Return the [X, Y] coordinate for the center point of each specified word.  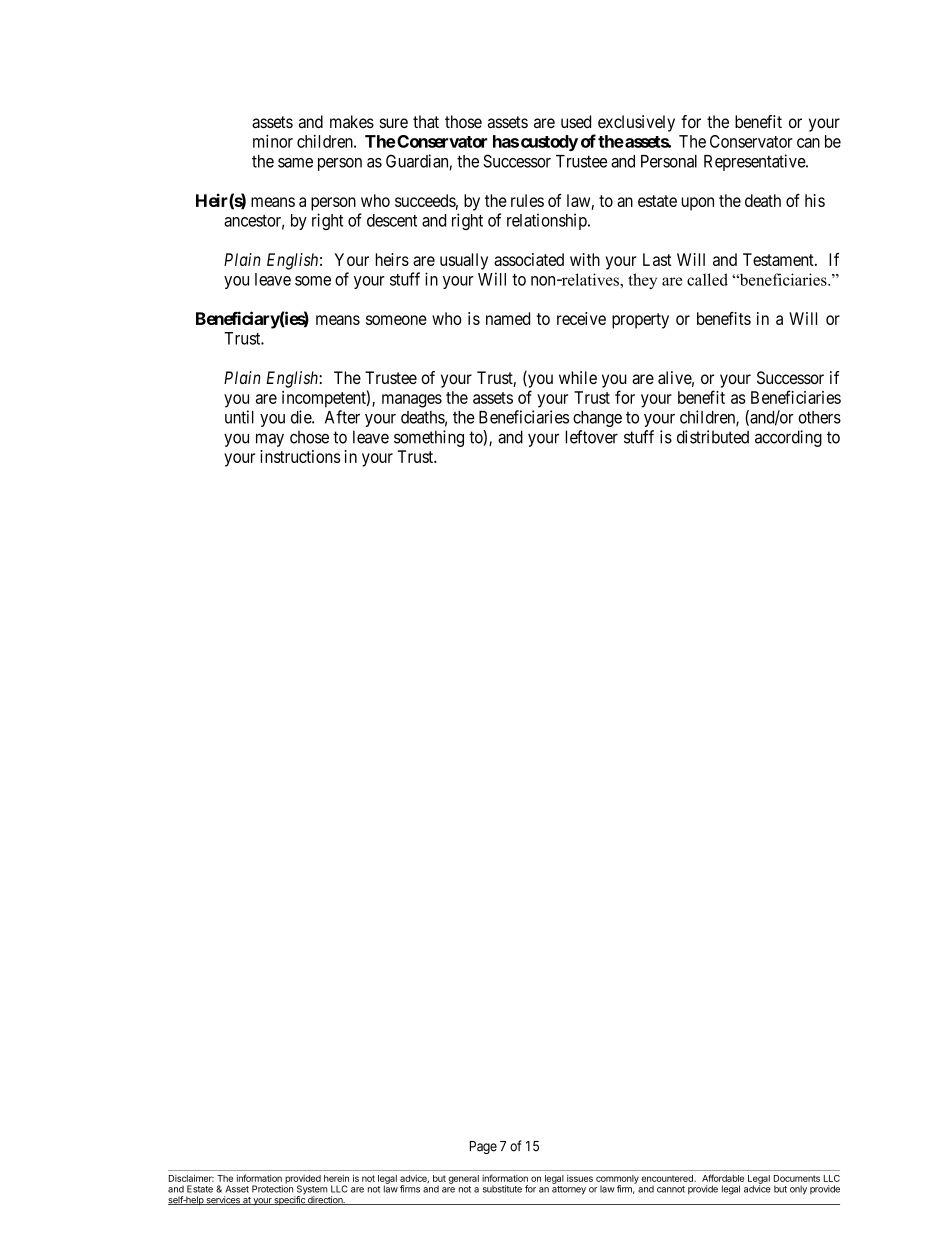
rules [527, 200]
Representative [755, 162]
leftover [591, 437]
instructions [300, 456]
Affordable [723, 1178]
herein [336, 1178]
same [295, 163]
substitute [502, 1189]
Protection [272, 1188]
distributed [713, 437]
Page [483, 1147]
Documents [797, 1178]
